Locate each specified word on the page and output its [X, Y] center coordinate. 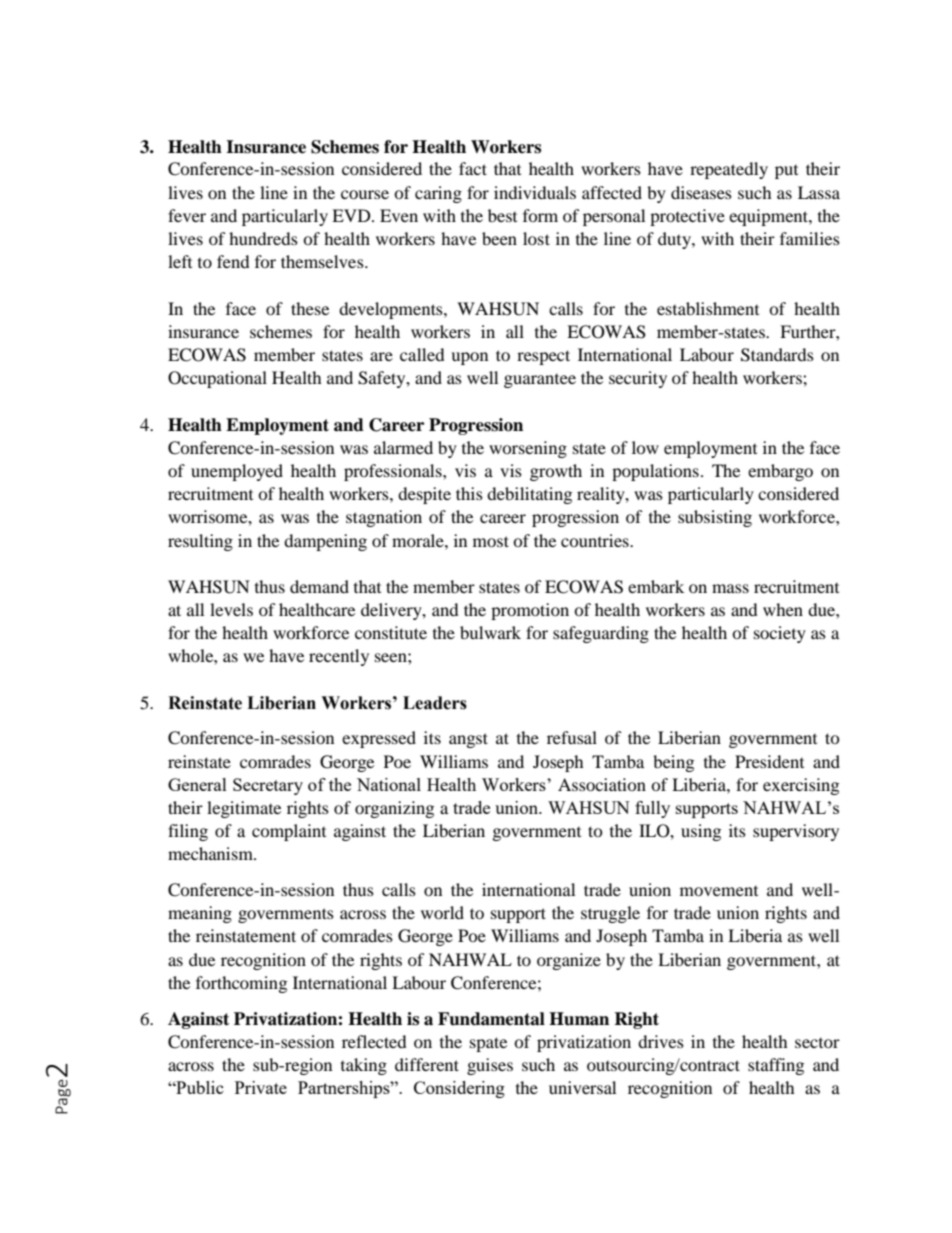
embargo [780, 472]
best [502, 215]
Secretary [268, 786]
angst [468, 740]
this [469, 493]
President [769, 761]
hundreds [263, 238]
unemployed [237, 472]
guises [490, 1066]
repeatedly [729, 170]
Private [261, 1087]
